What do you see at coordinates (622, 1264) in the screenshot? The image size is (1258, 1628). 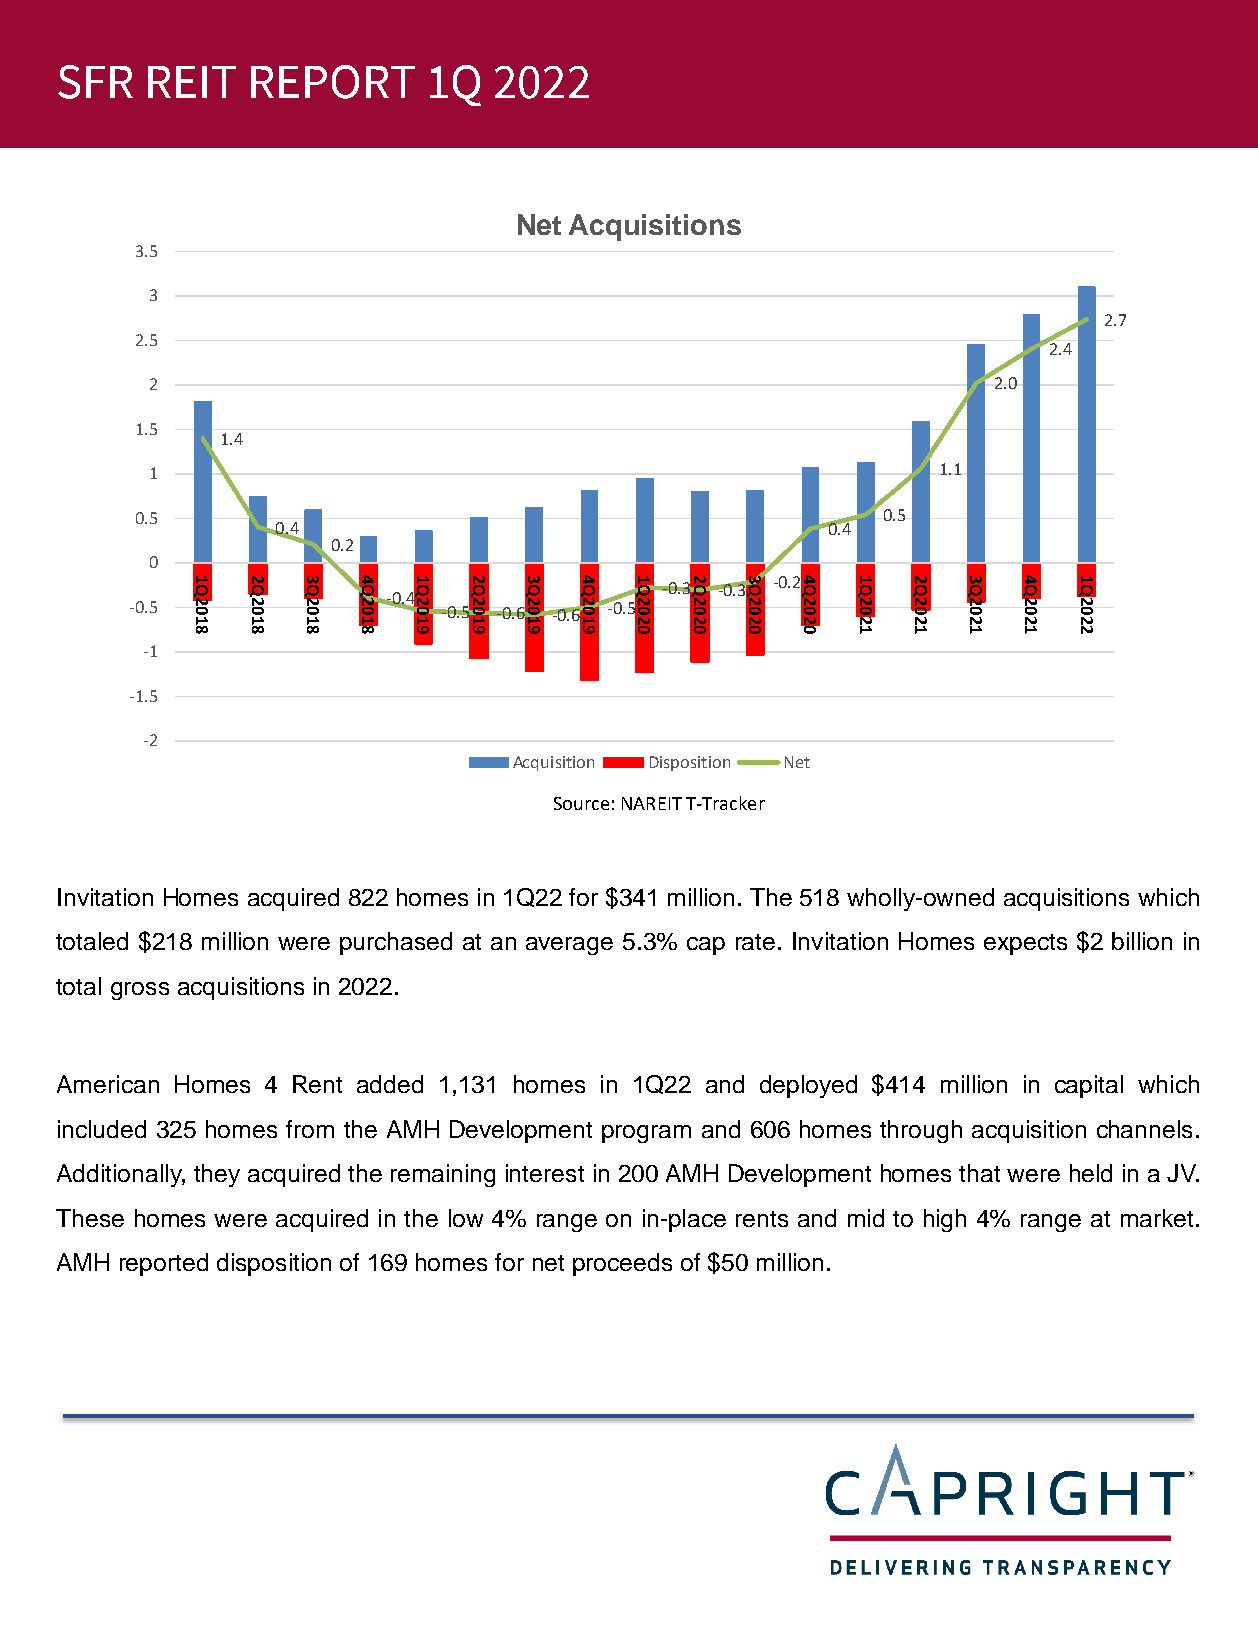 I see `proceeds` at bounding box center [622, 1264].
